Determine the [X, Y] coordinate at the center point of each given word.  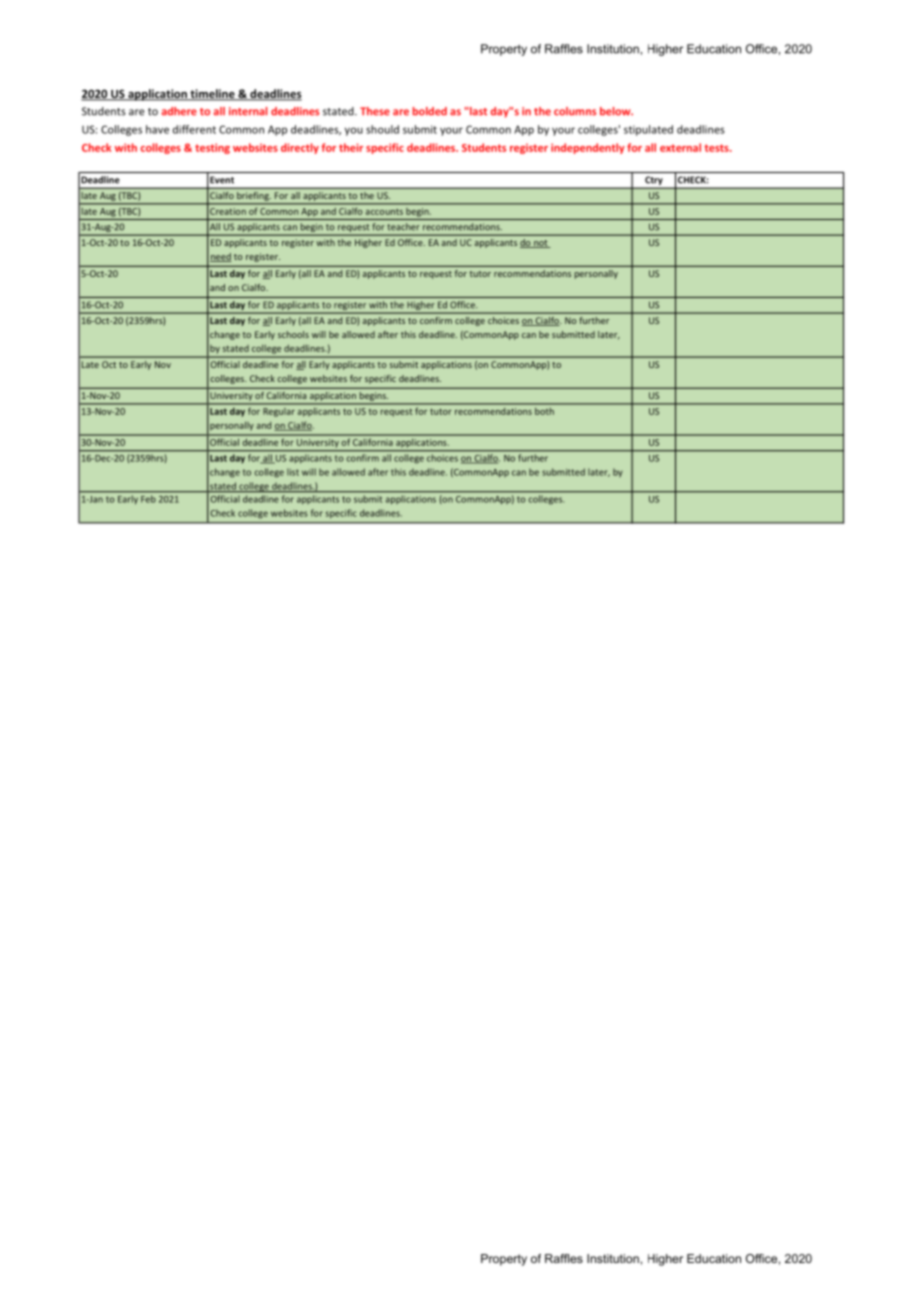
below [616, 111]
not [541, 244]
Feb [148, 499]
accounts [384, 212]
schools [293, 334]
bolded [430, 111]
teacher [403, 226]
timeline [212, 95]
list [293, 472]
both [544, 411]
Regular [279, 412]
